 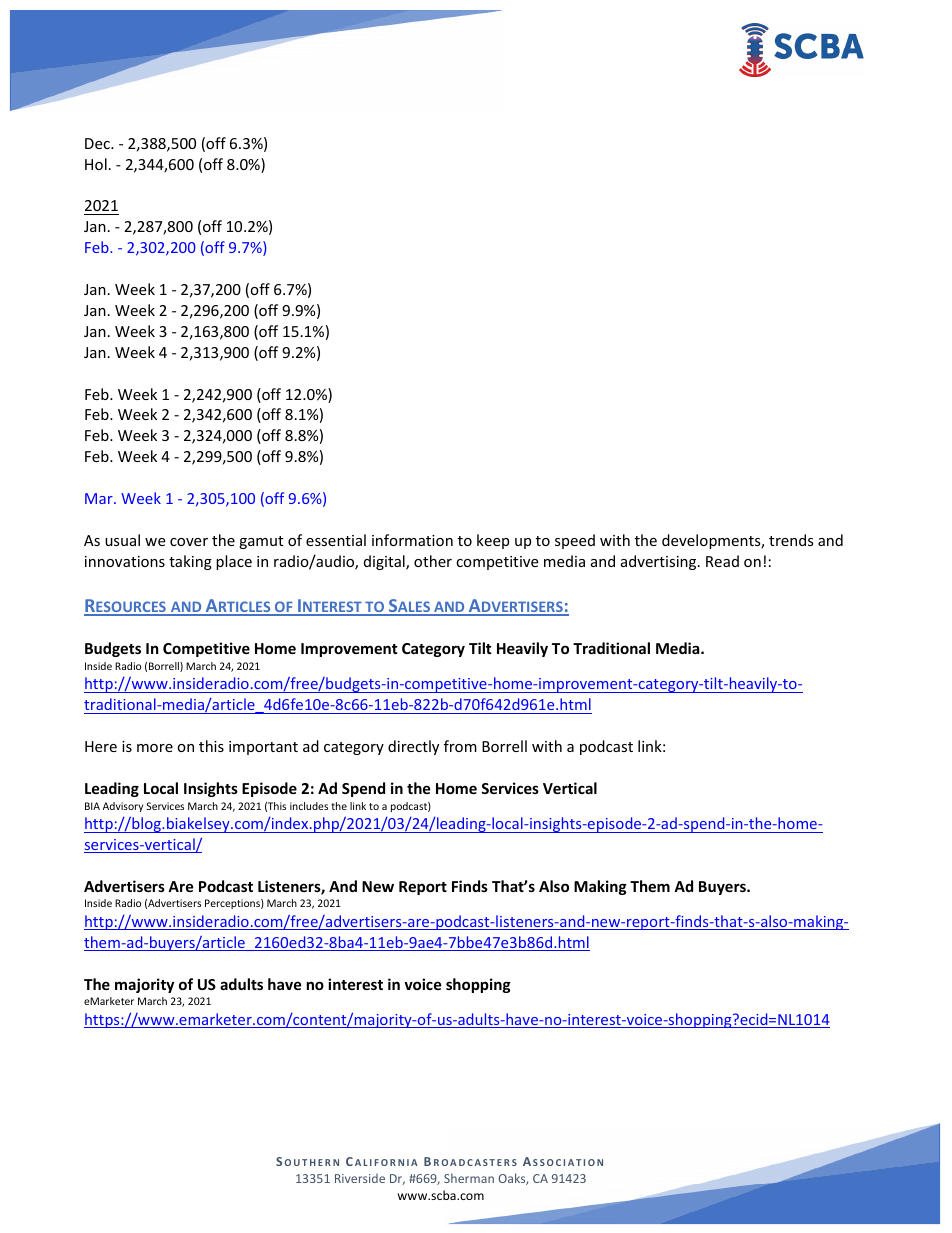 What do you see at coordinates (460, 746) in the image?
I see `from` at bounding box center [460, 746].
